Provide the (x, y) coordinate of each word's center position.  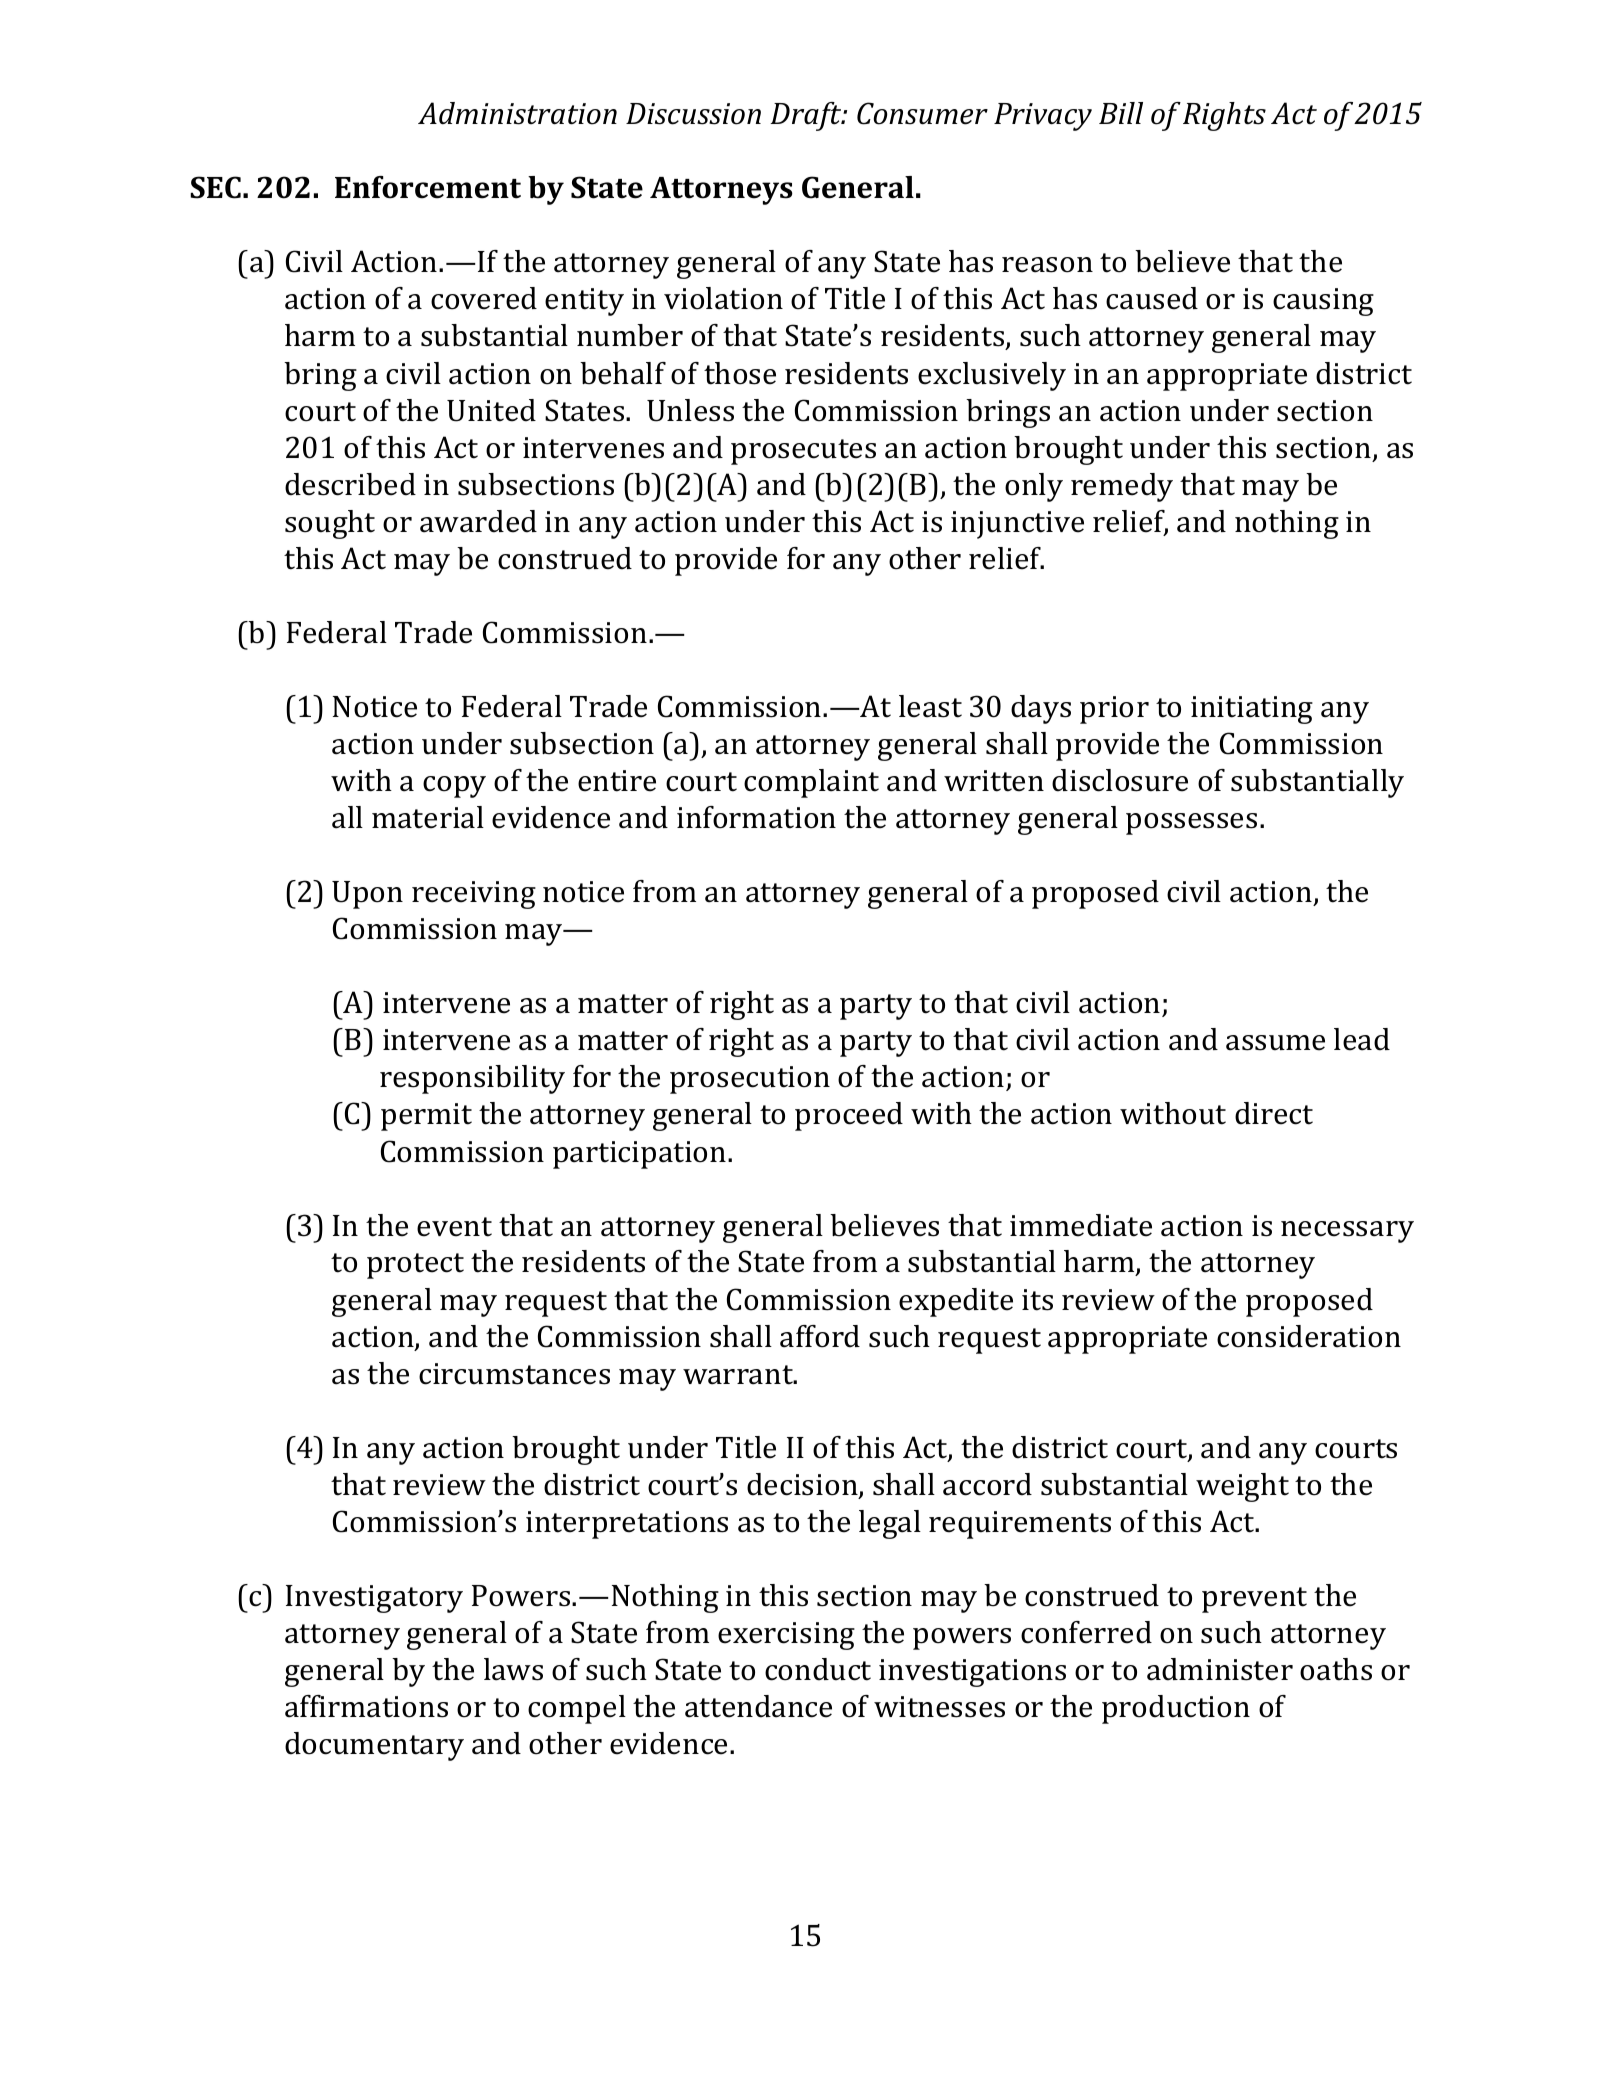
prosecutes (803, 452)
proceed (849, 1116)
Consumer (922, 113)
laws (513, 1669)
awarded (478, 521)
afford (820, 1336)
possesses (1191, 824)
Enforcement (428, 187)
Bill (1121, 113)
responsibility (472, 1079)
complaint (811, 783)
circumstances (514, 1374)
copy (454, 787)
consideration (1309, 1336)
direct (1274, 1113)
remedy (1122, 487)
